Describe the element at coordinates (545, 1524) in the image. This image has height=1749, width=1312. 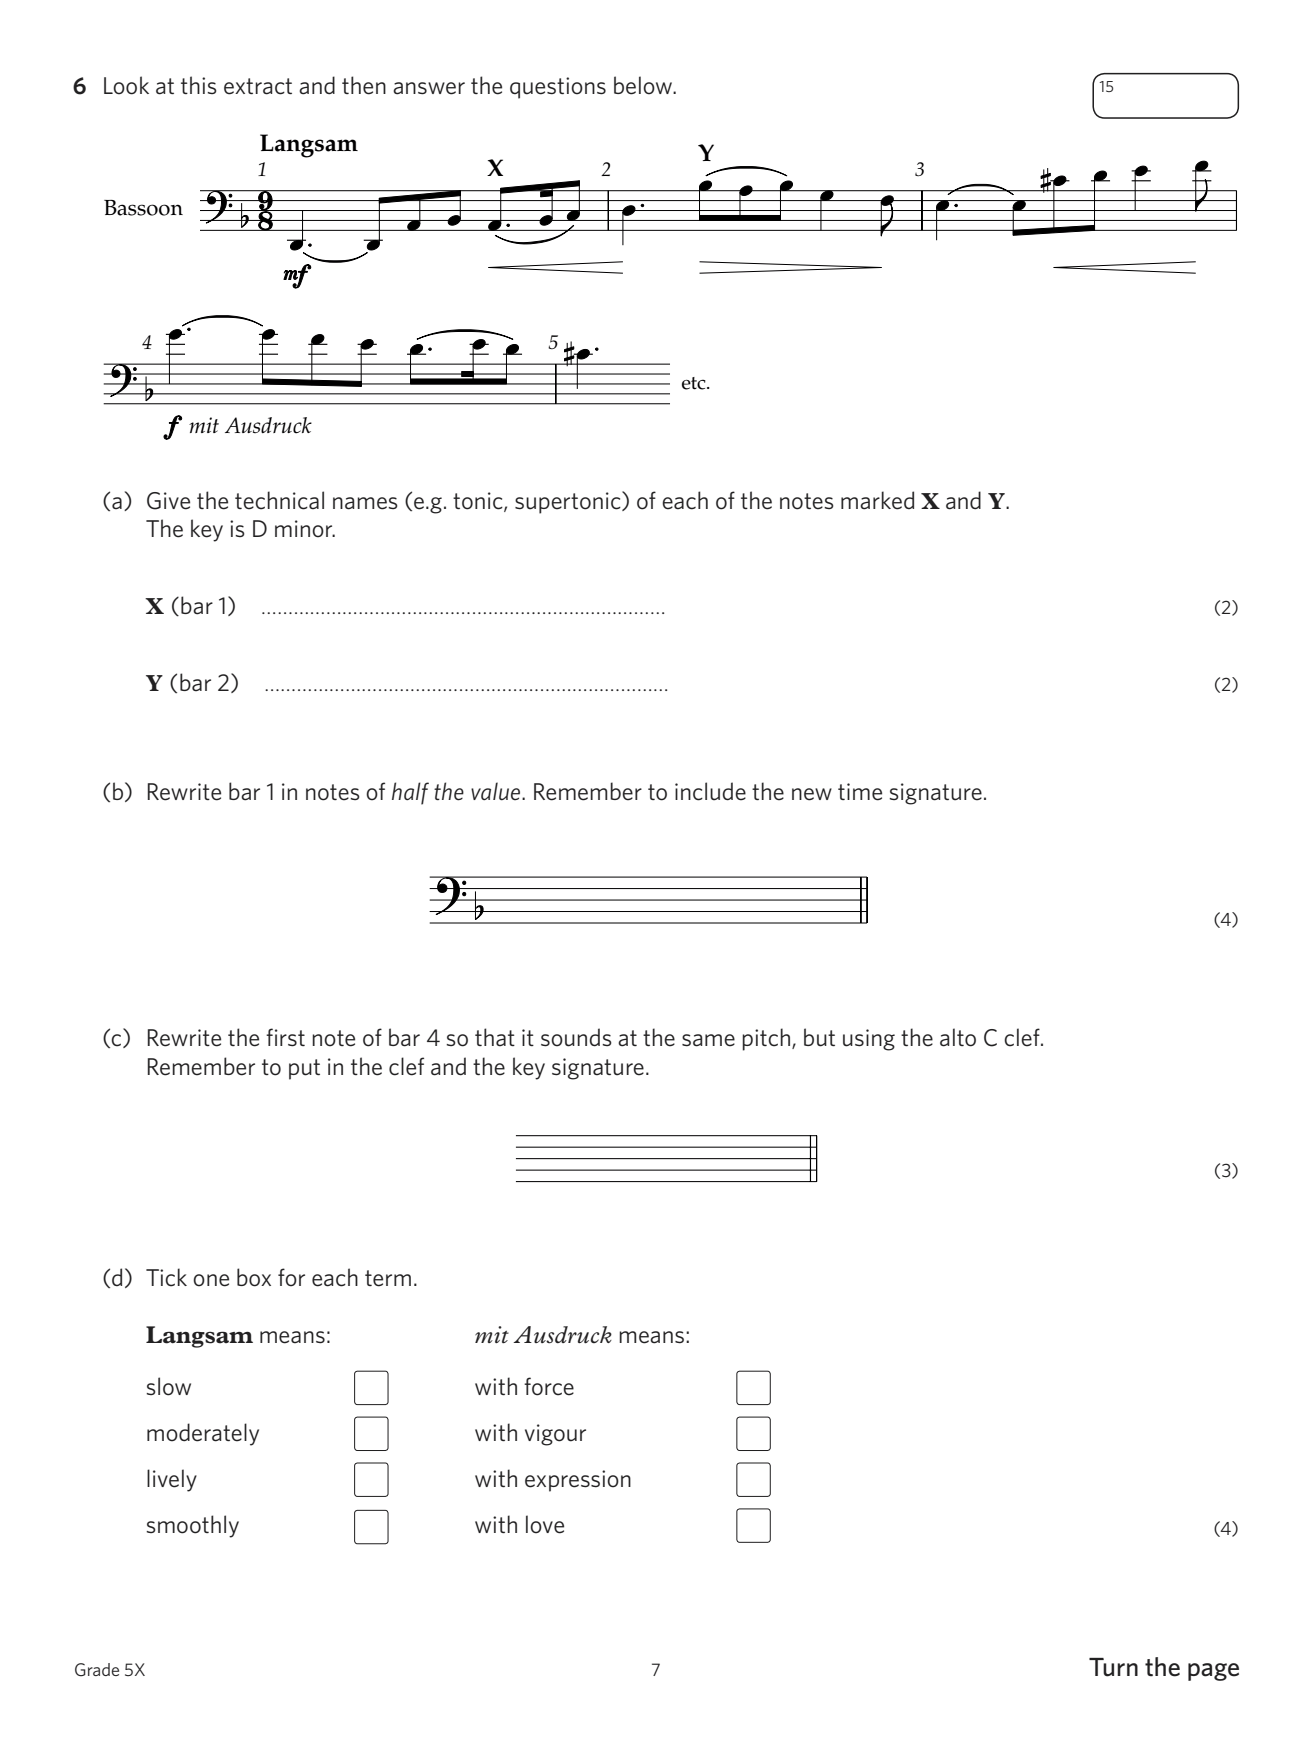
I see `love` at that location.
